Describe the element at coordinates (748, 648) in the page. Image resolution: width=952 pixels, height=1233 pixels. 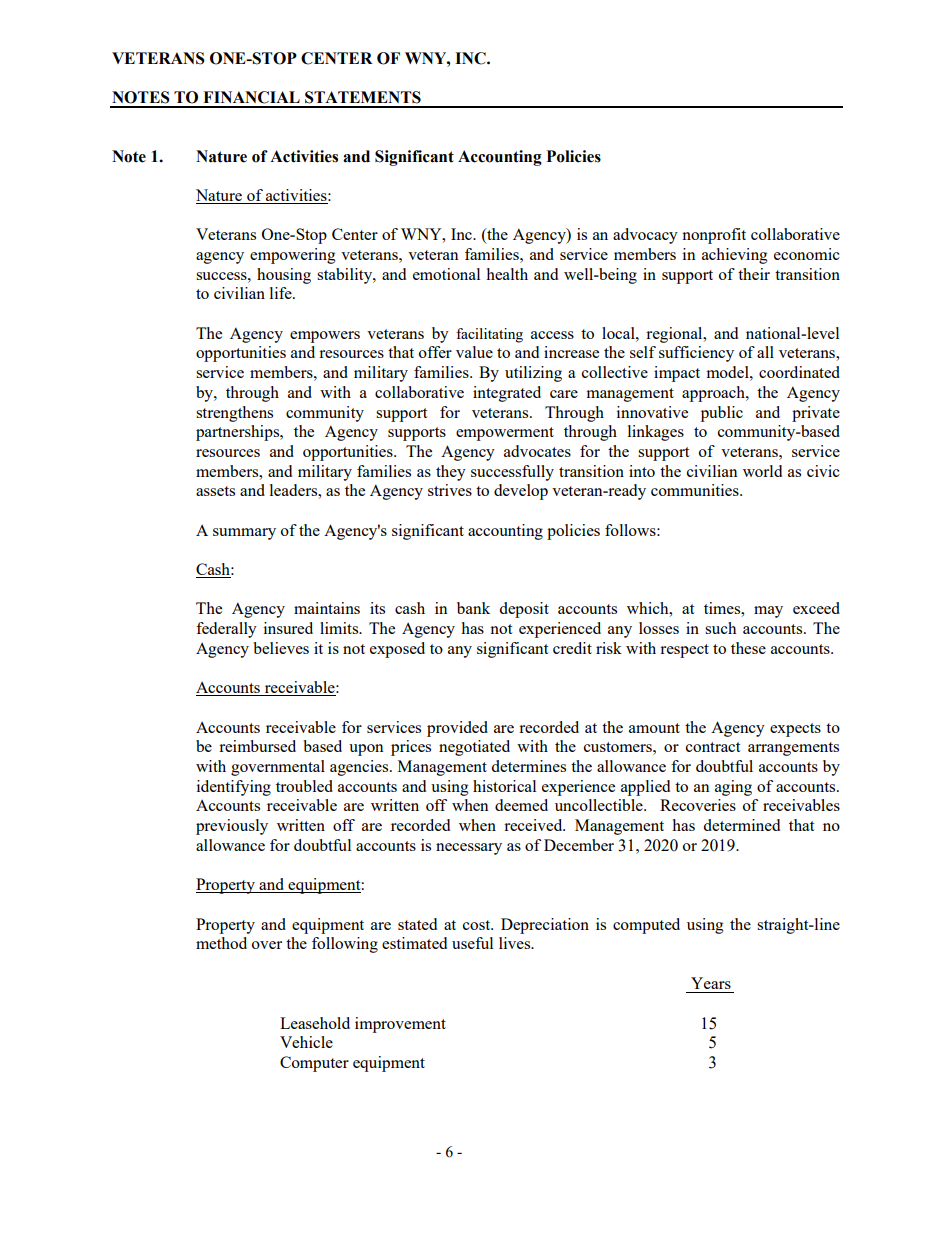
I see `these` at that location.
